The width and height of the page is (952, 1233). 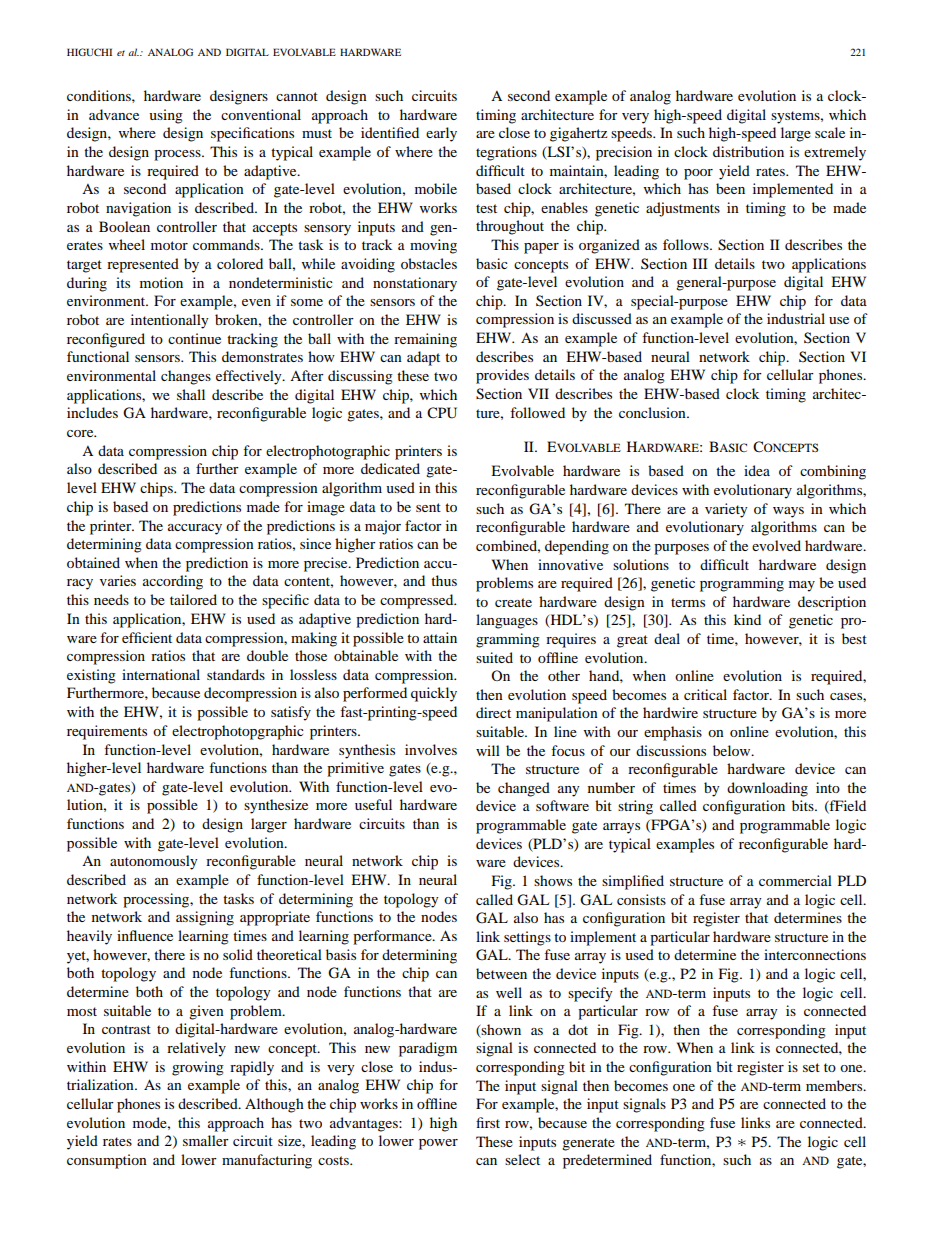 I want to click on shows, so click(x=553, y=880).
